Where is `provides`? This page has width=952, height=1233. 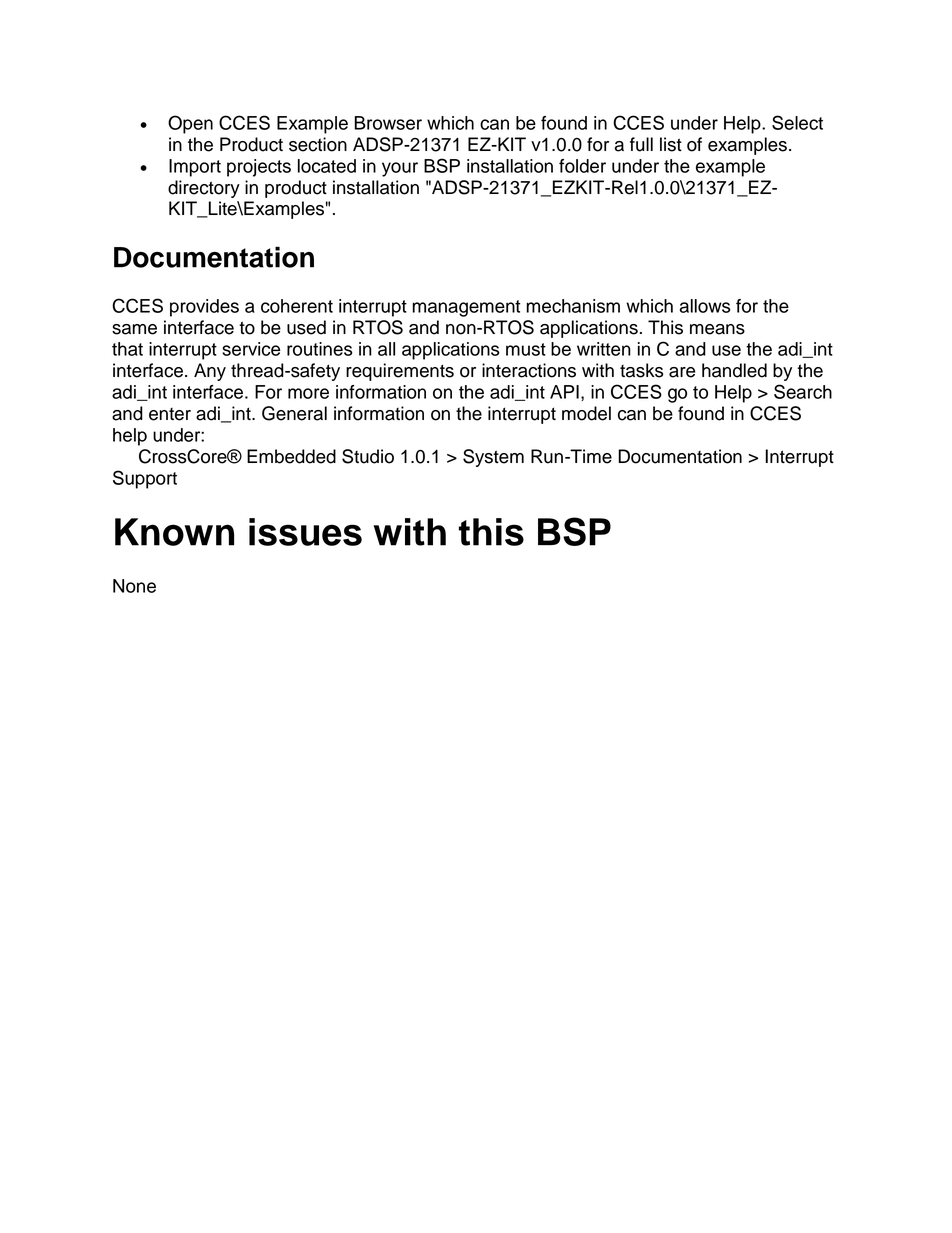 provides is located at coordinates (204, 308).
